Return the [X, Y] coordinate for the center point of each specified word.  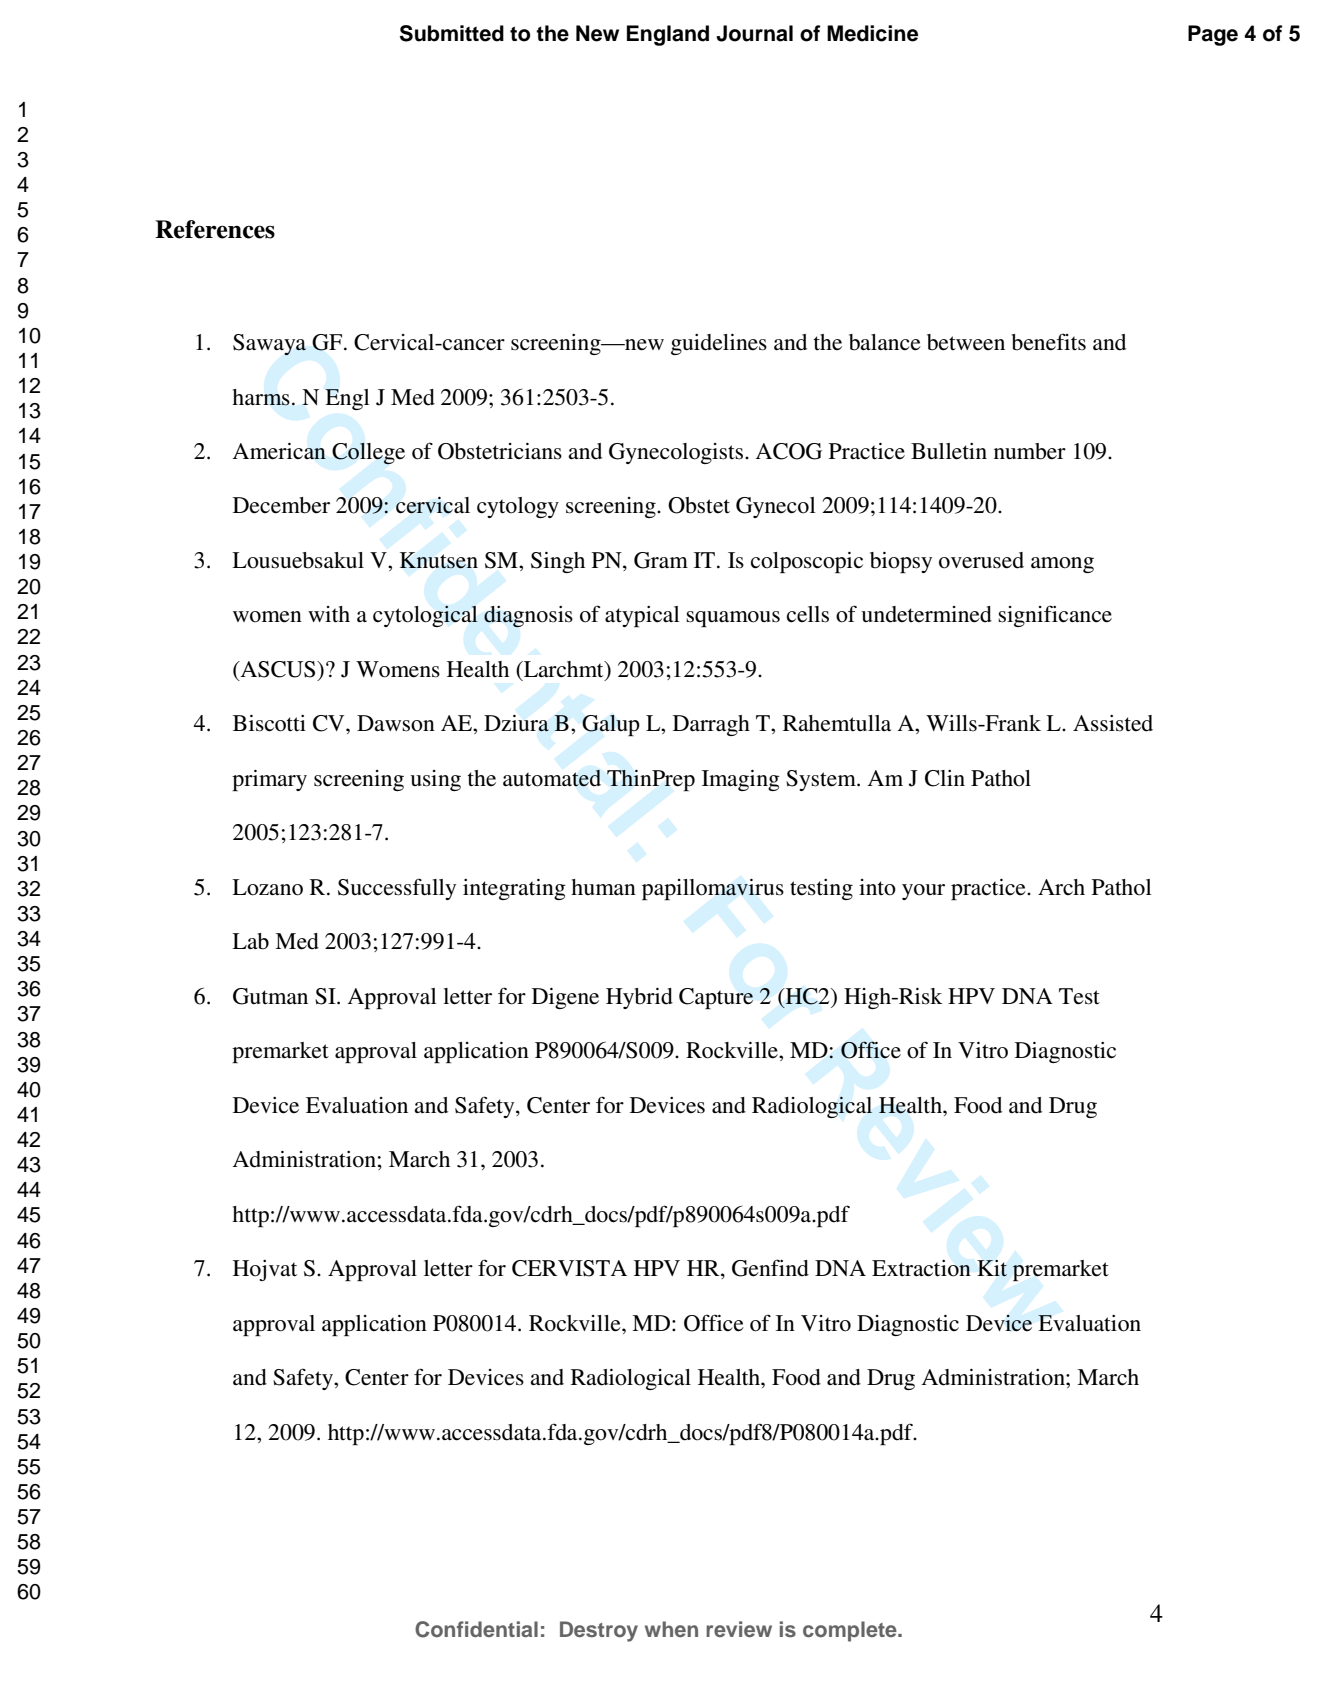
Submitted [452, 33]
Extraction [921, 1268]
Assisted [1113, 723]
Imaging [741, 780]
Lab [250, 941]
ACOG [789, 451]
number [1030, 451]
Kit [992, 1268]
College [368, 454]
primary [269, 780]
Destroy [599, 1631]
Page [1213, 35]
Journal [754, 33]
